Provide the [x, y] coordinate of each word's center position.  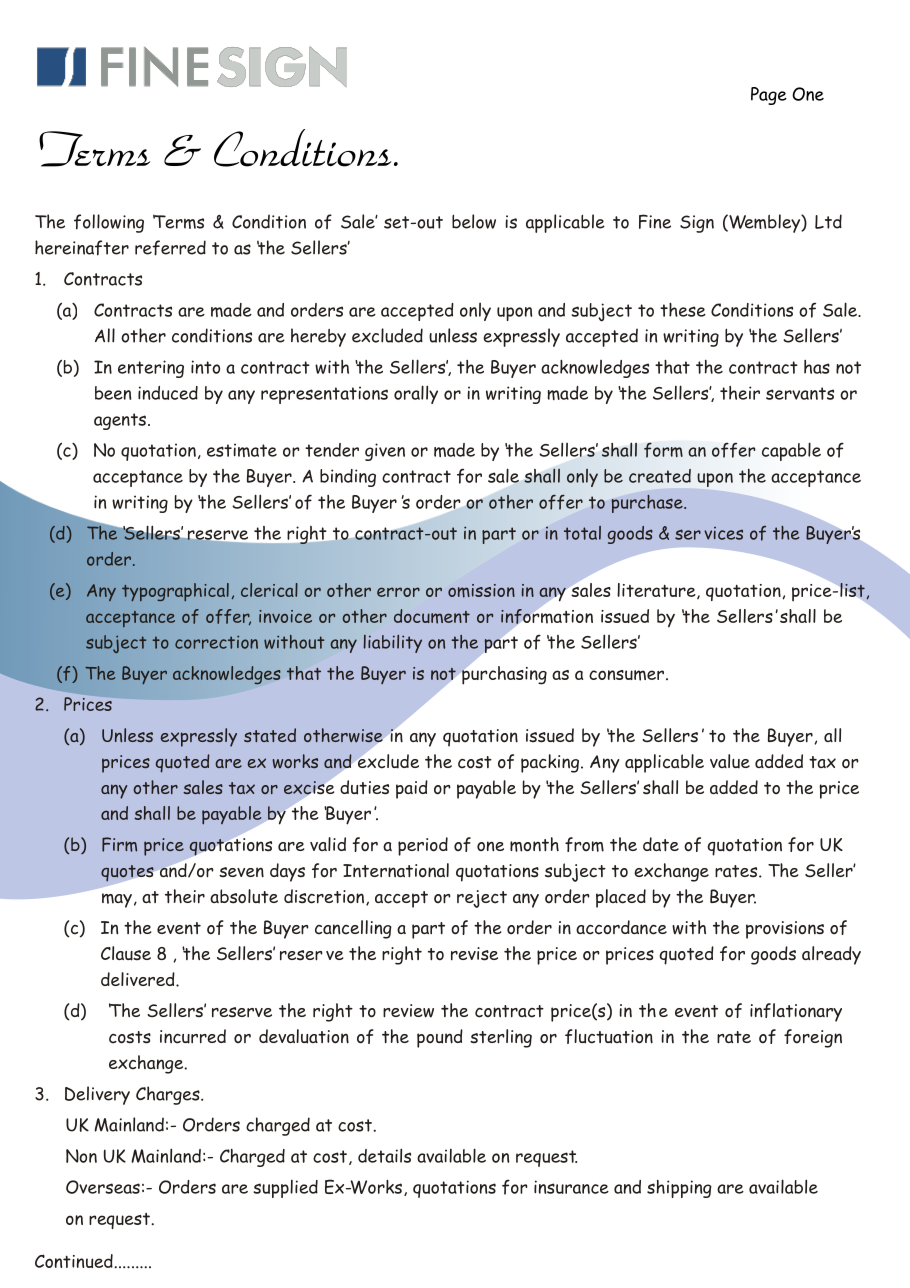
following [109, 223]
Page [769, 96]
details [384, 1155]
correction [216, 642]
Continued [74, 1261]
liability [393, 644]
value [730, 761]
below [474, 221]
